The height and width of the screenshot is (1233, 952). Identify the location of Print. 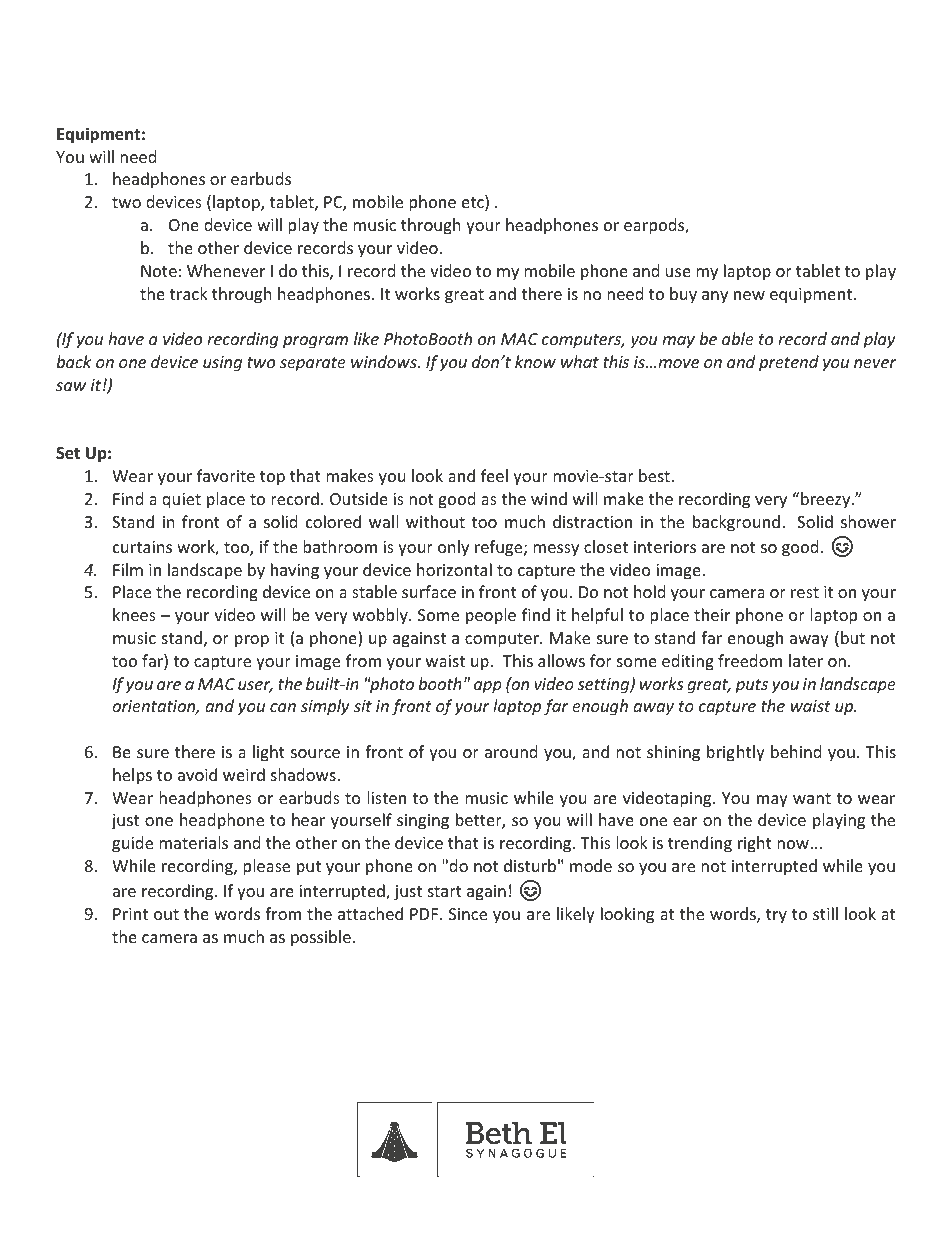
(130, 914).
